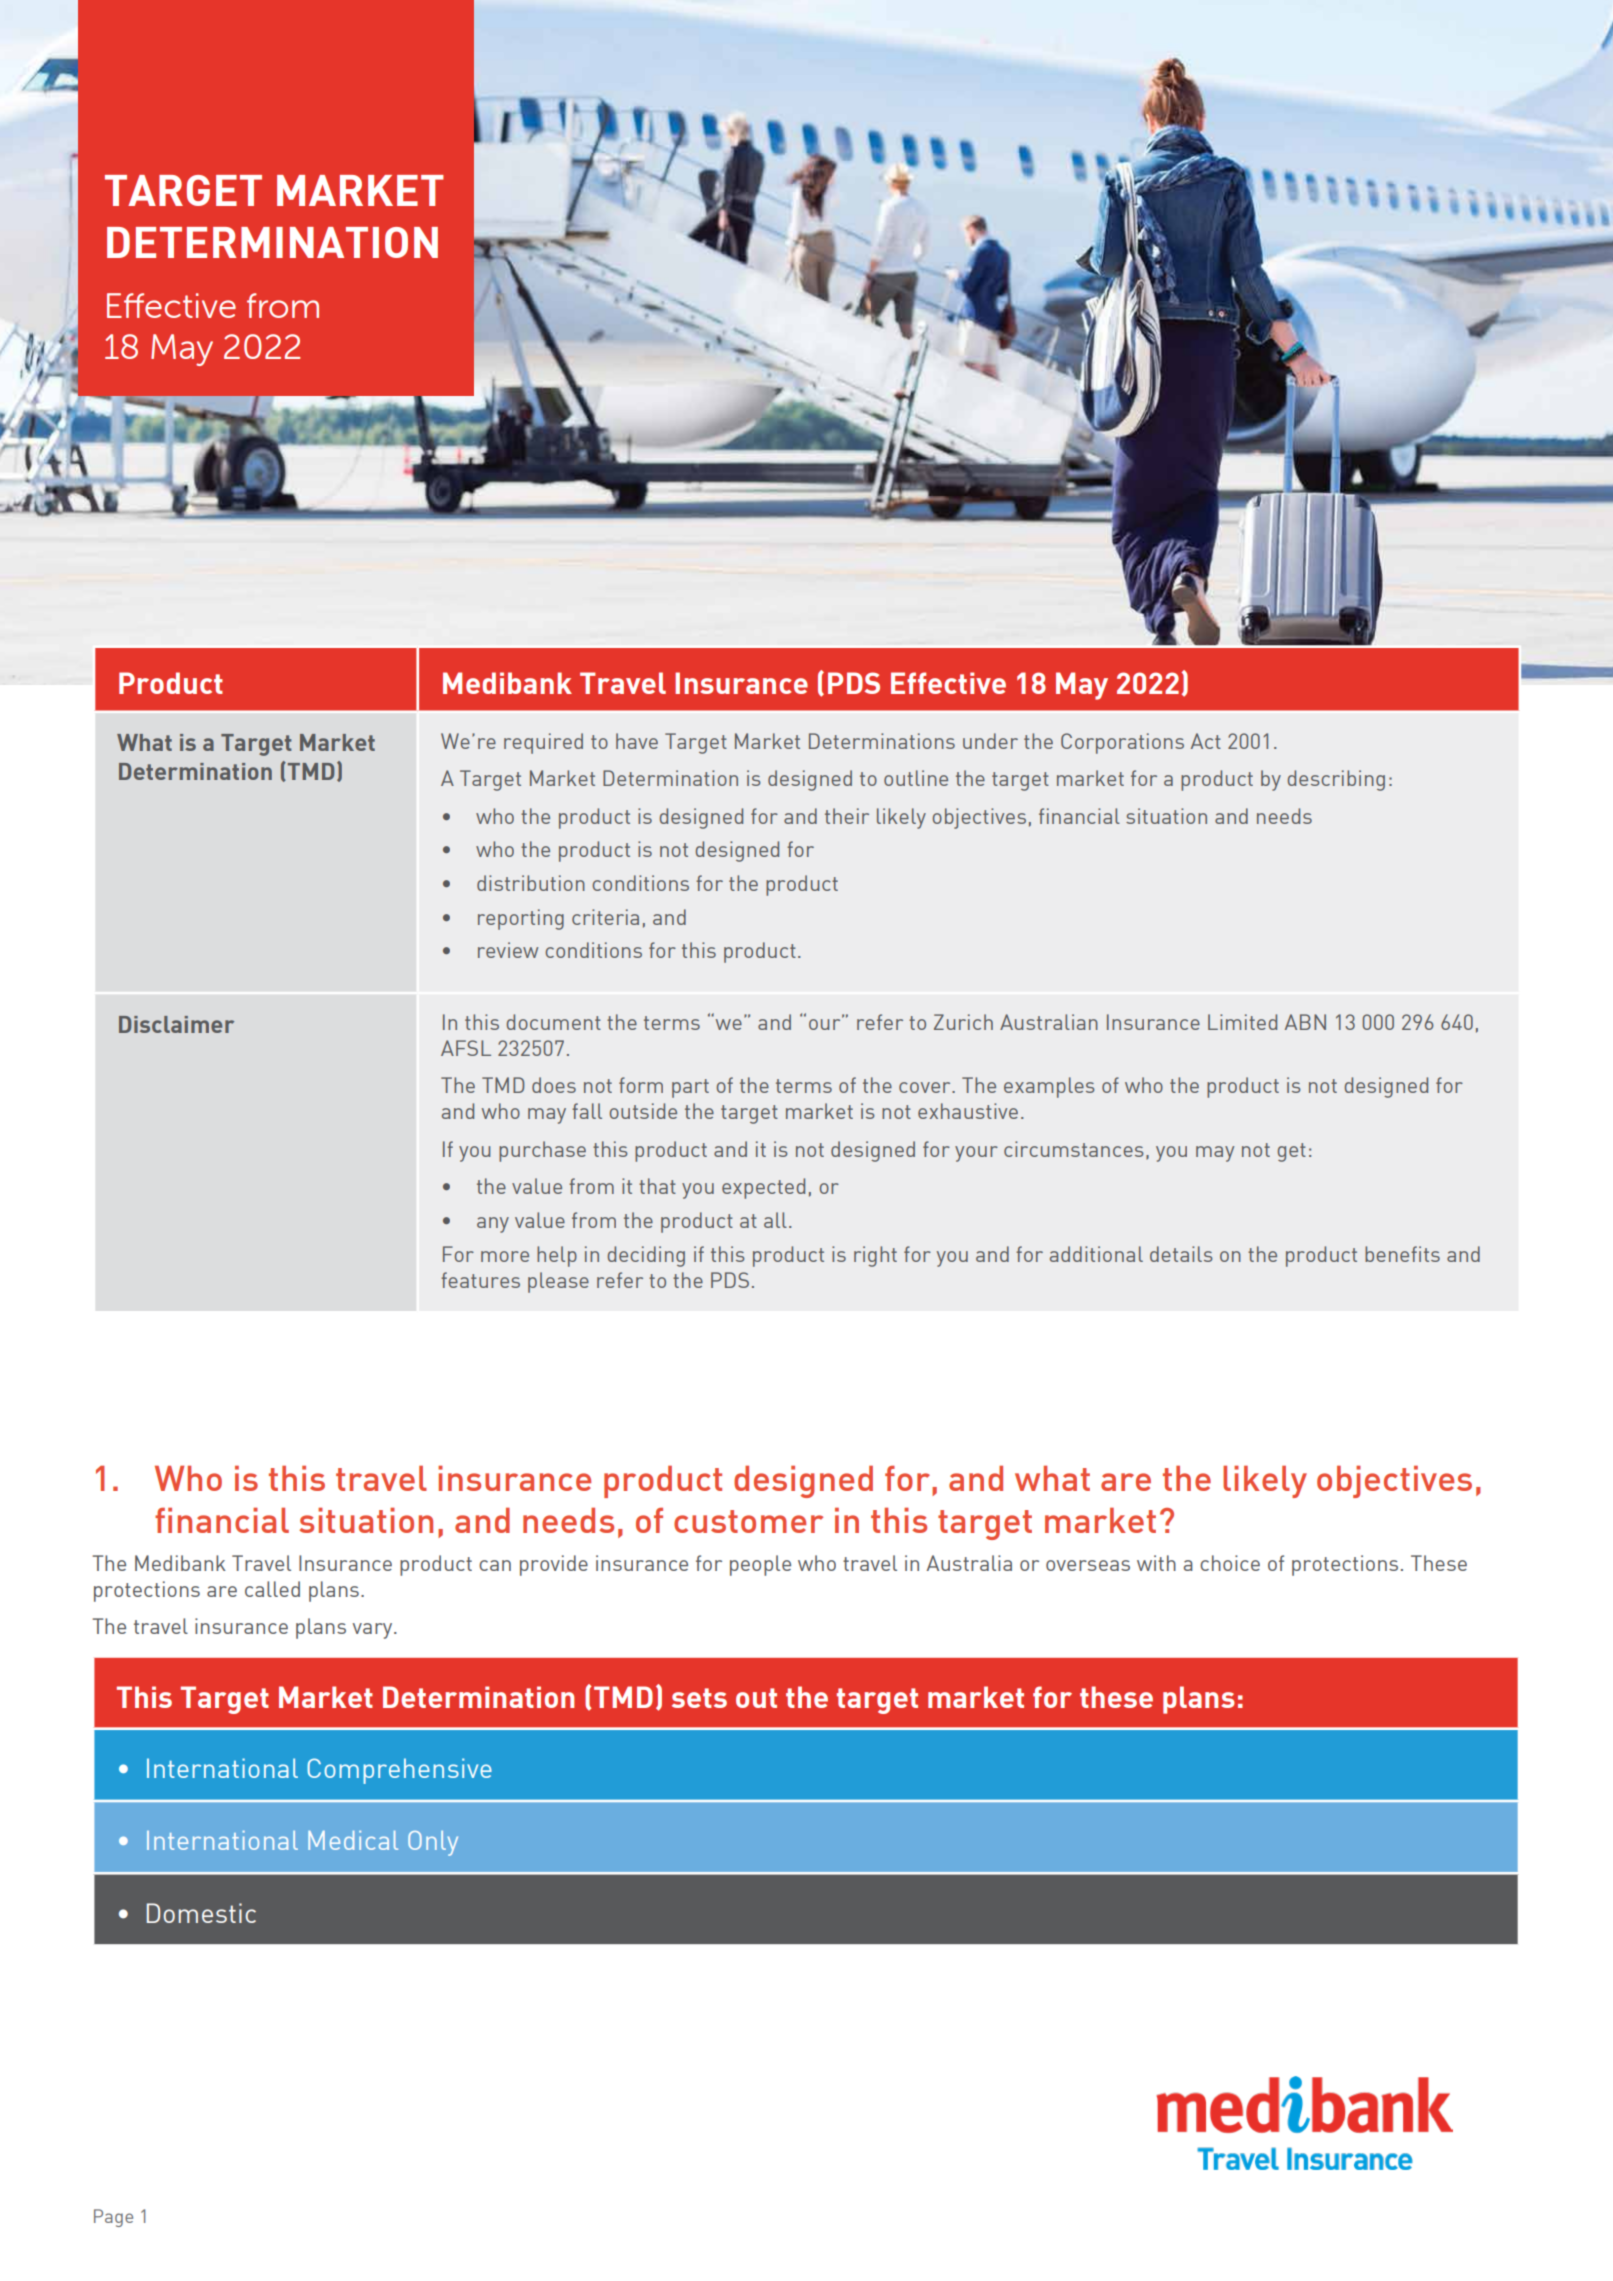 This document has height=2281, width=1613. I want to click on Act, so click(1206, 741).
